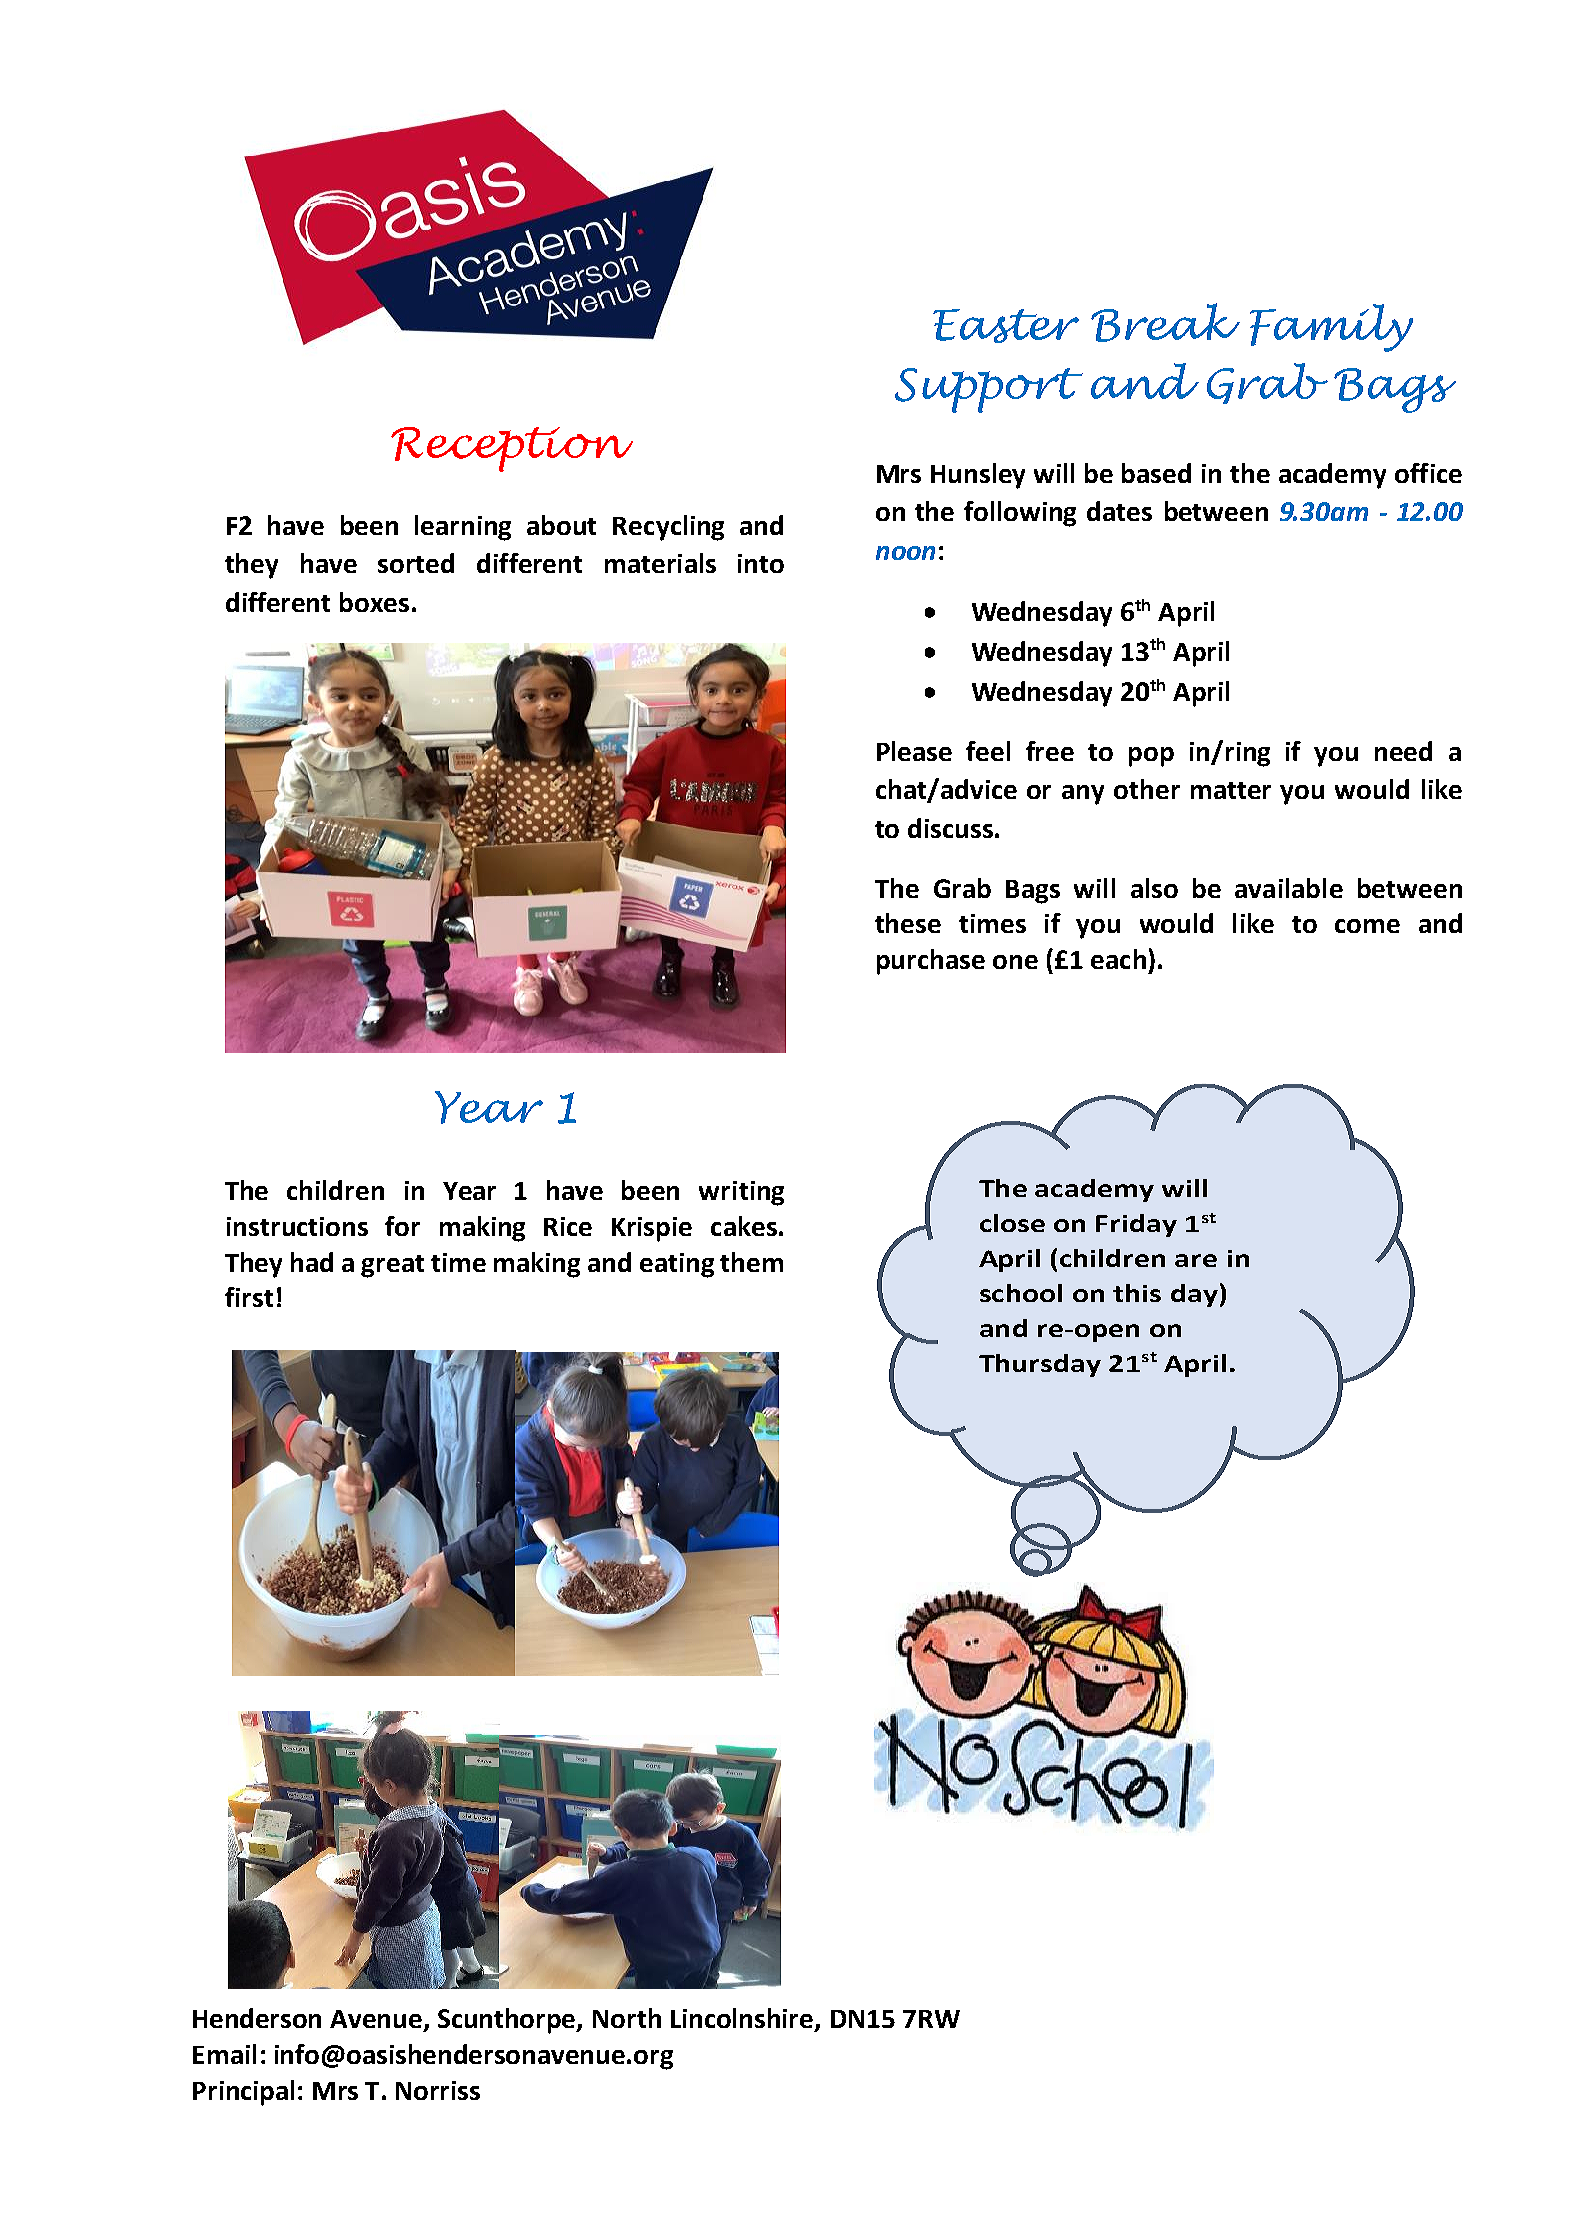 The image size is (1582, 2237). What do you see at coordinates (463, 528) in the screenshot?
I see `learning` at bounding box center [463, 528].
